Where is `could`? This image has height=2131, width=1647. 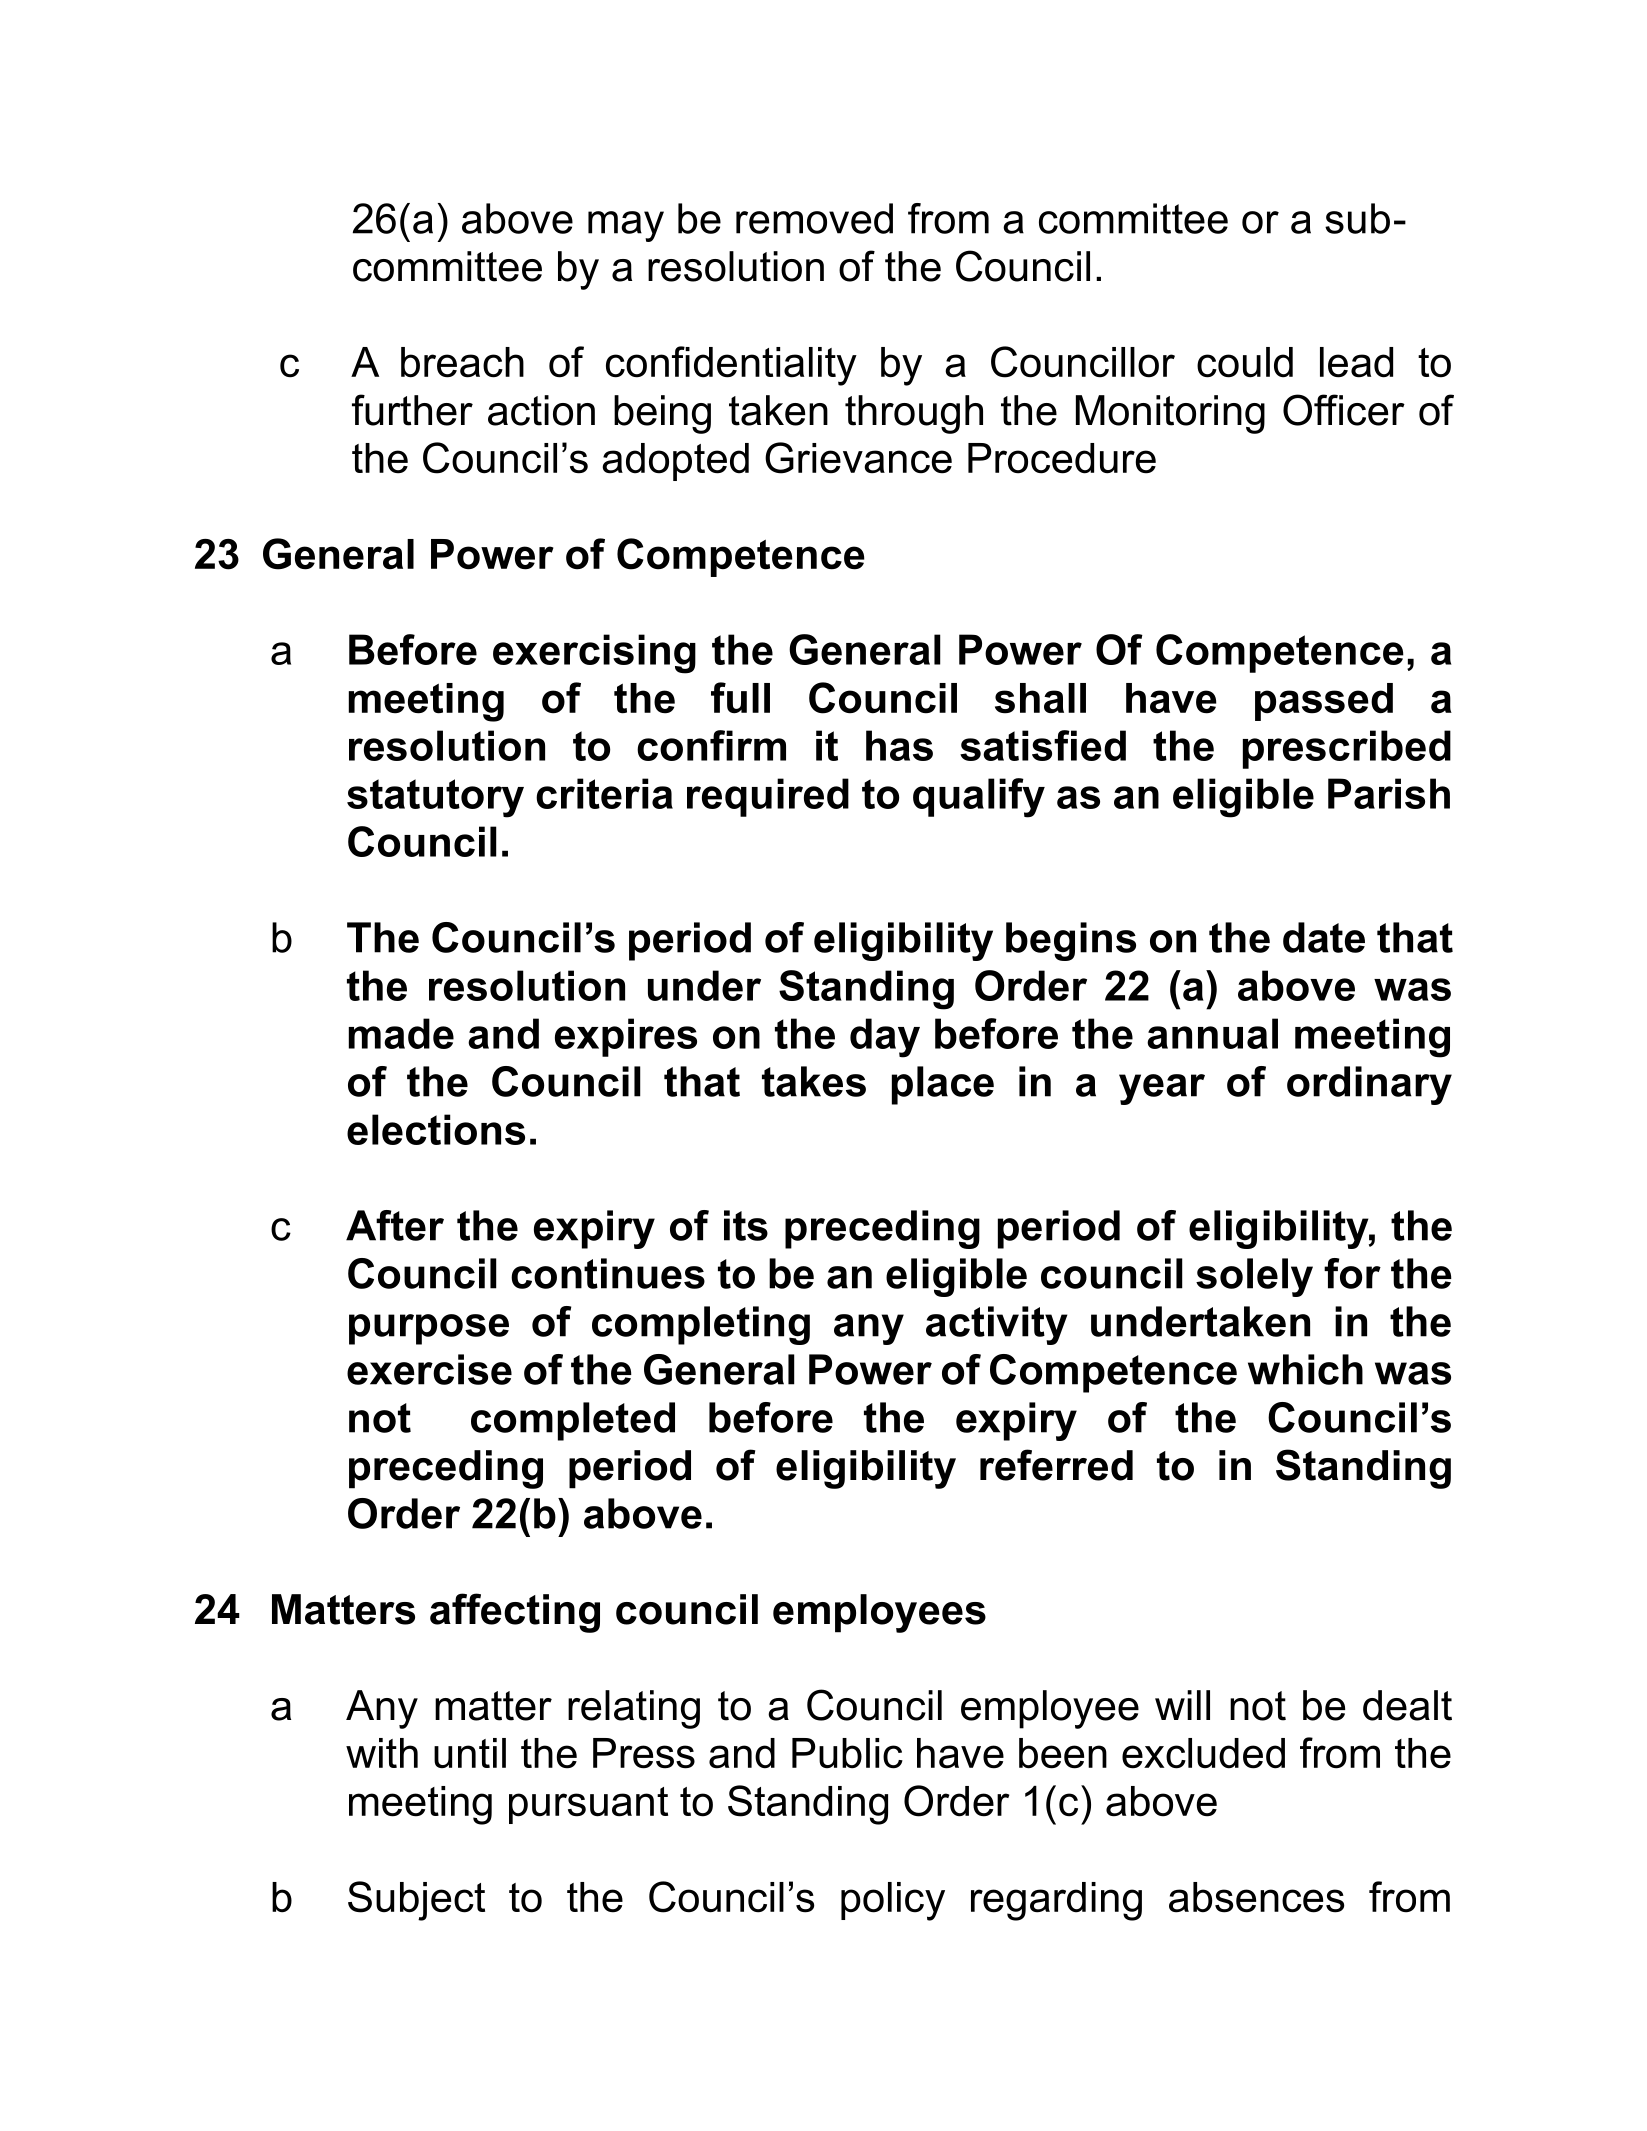
could is located at coordinates (1245, 362).
